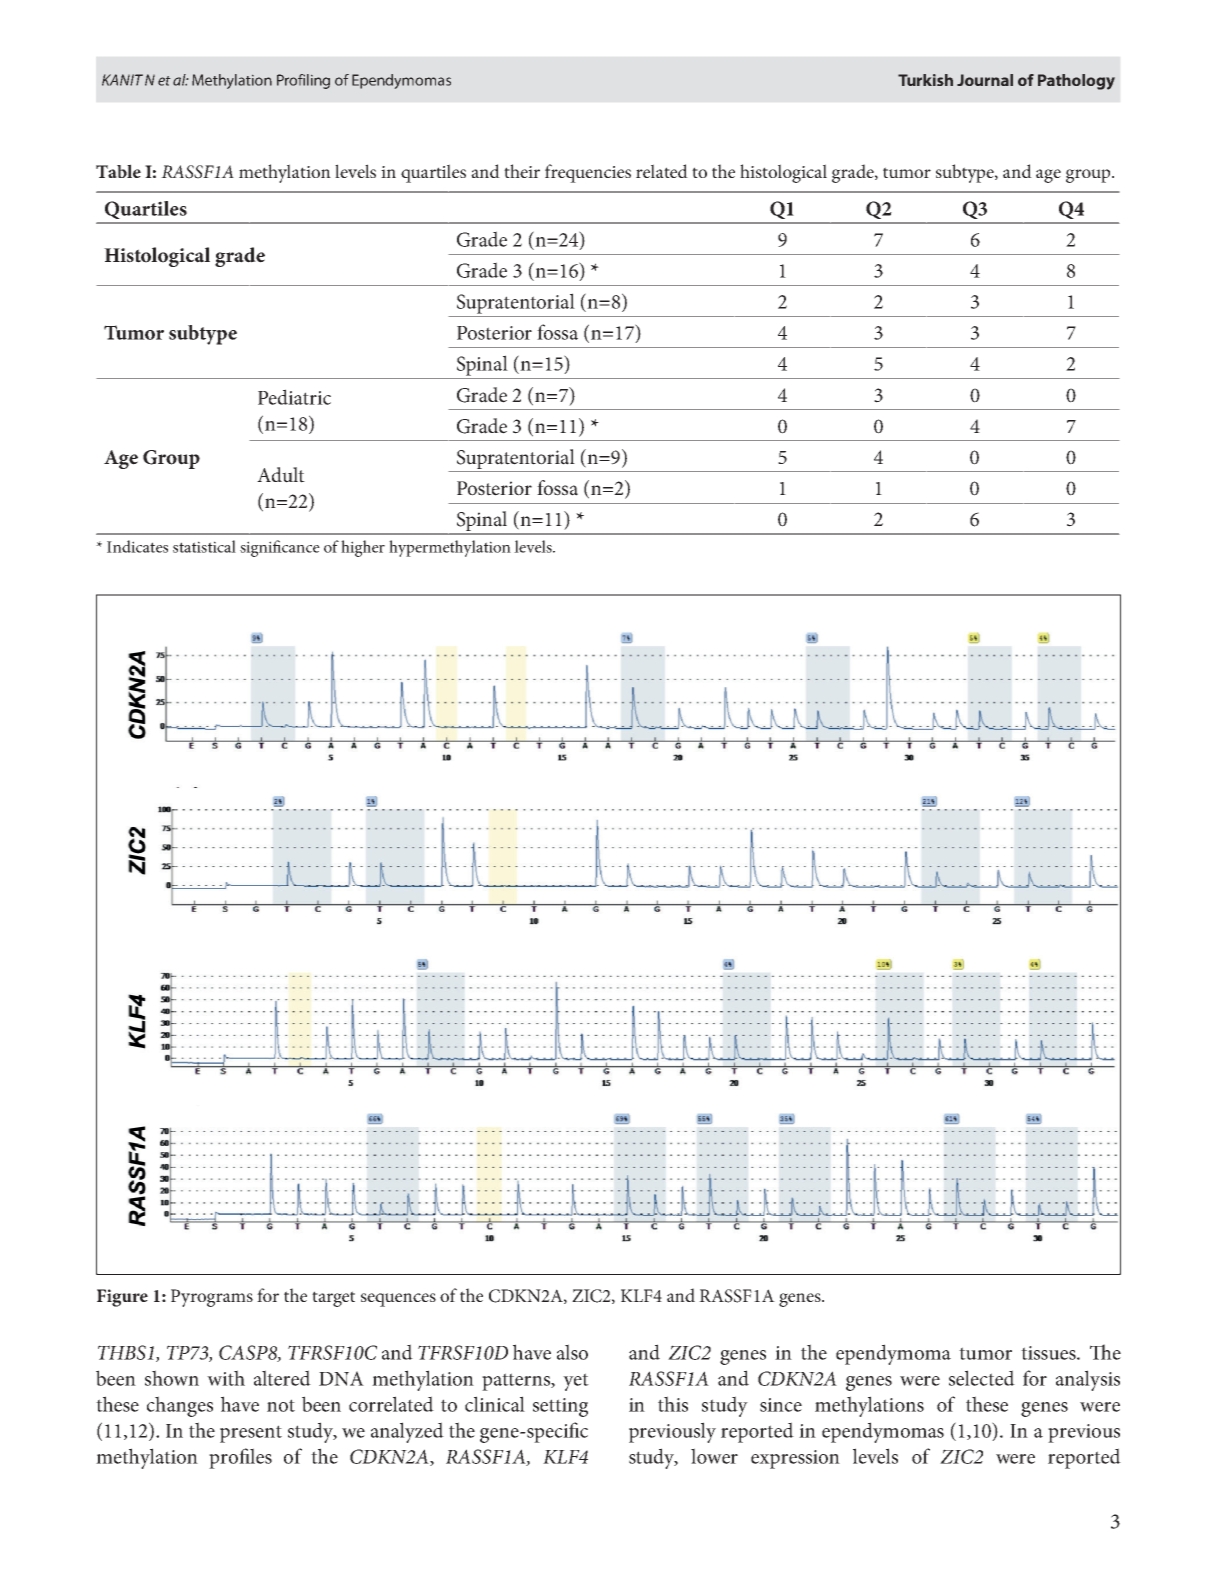 The width and height of the screenshot is (1217, 1585). I want to click on higher, so click(363, 548).
